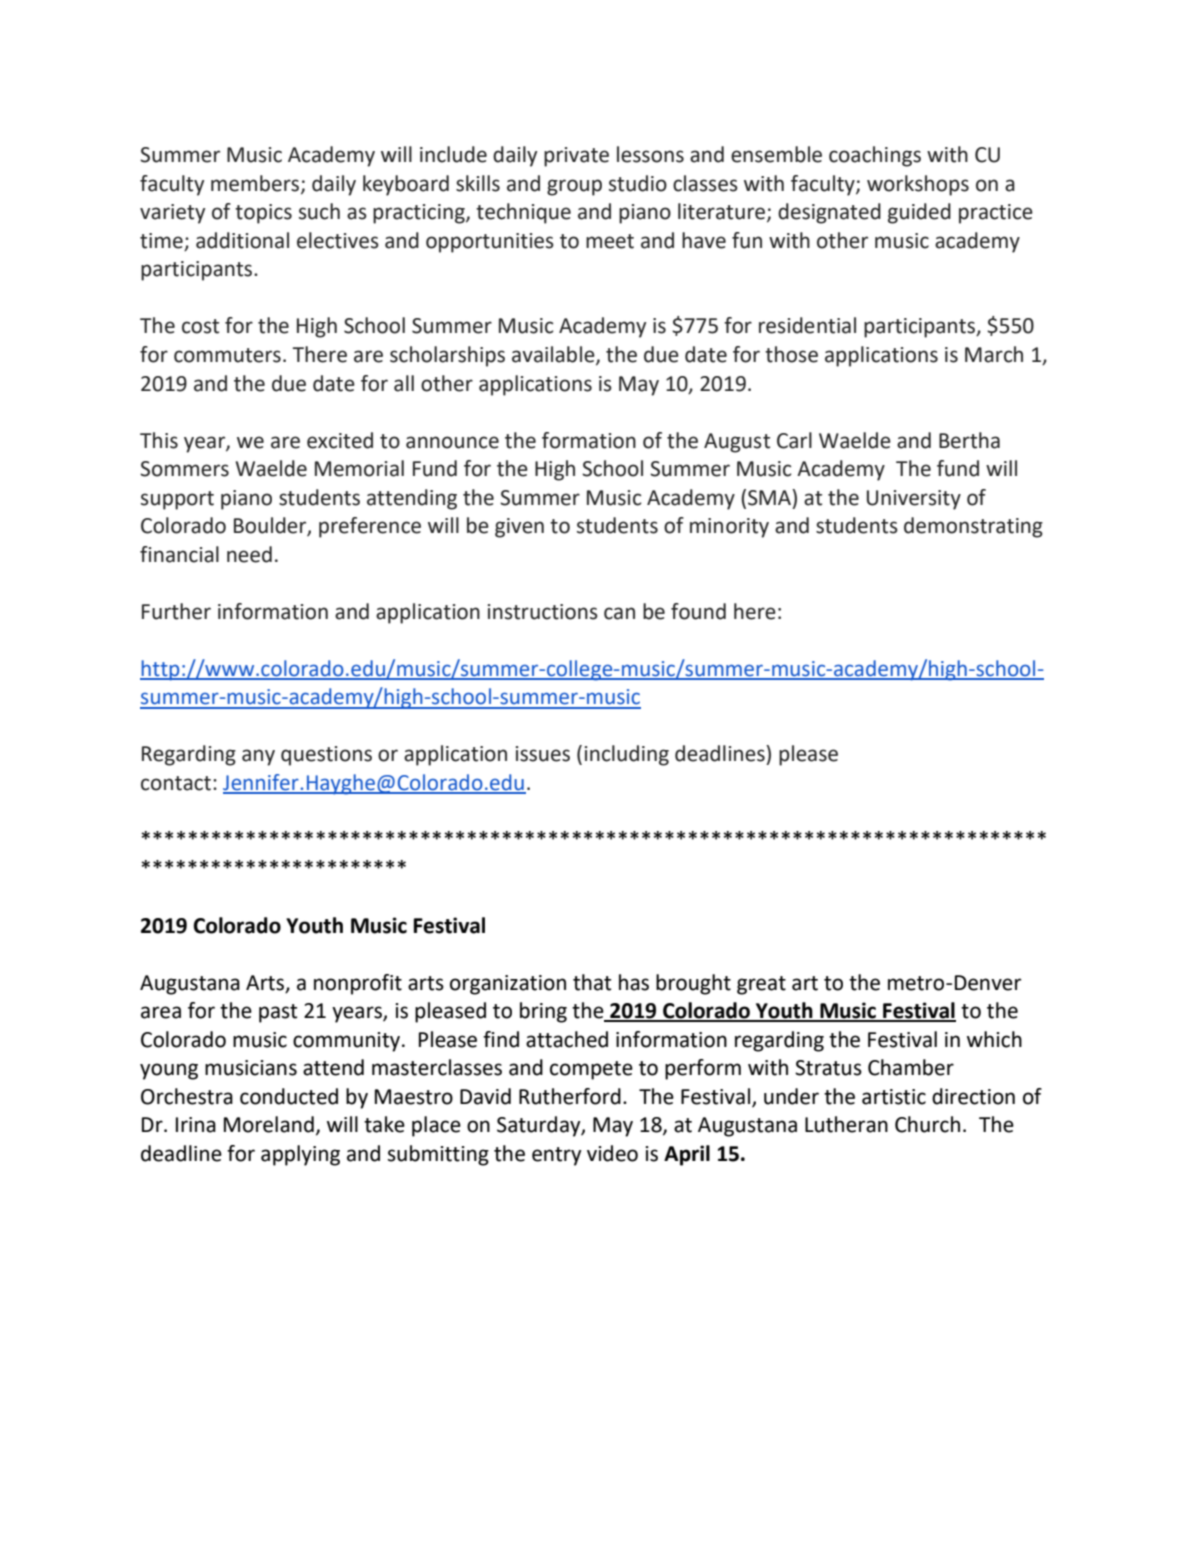 The width and height of the image is (1192, 1542). What do you see at coordinates (554, 355) in the image?
I see `available` at bounding box center [554, 355].
